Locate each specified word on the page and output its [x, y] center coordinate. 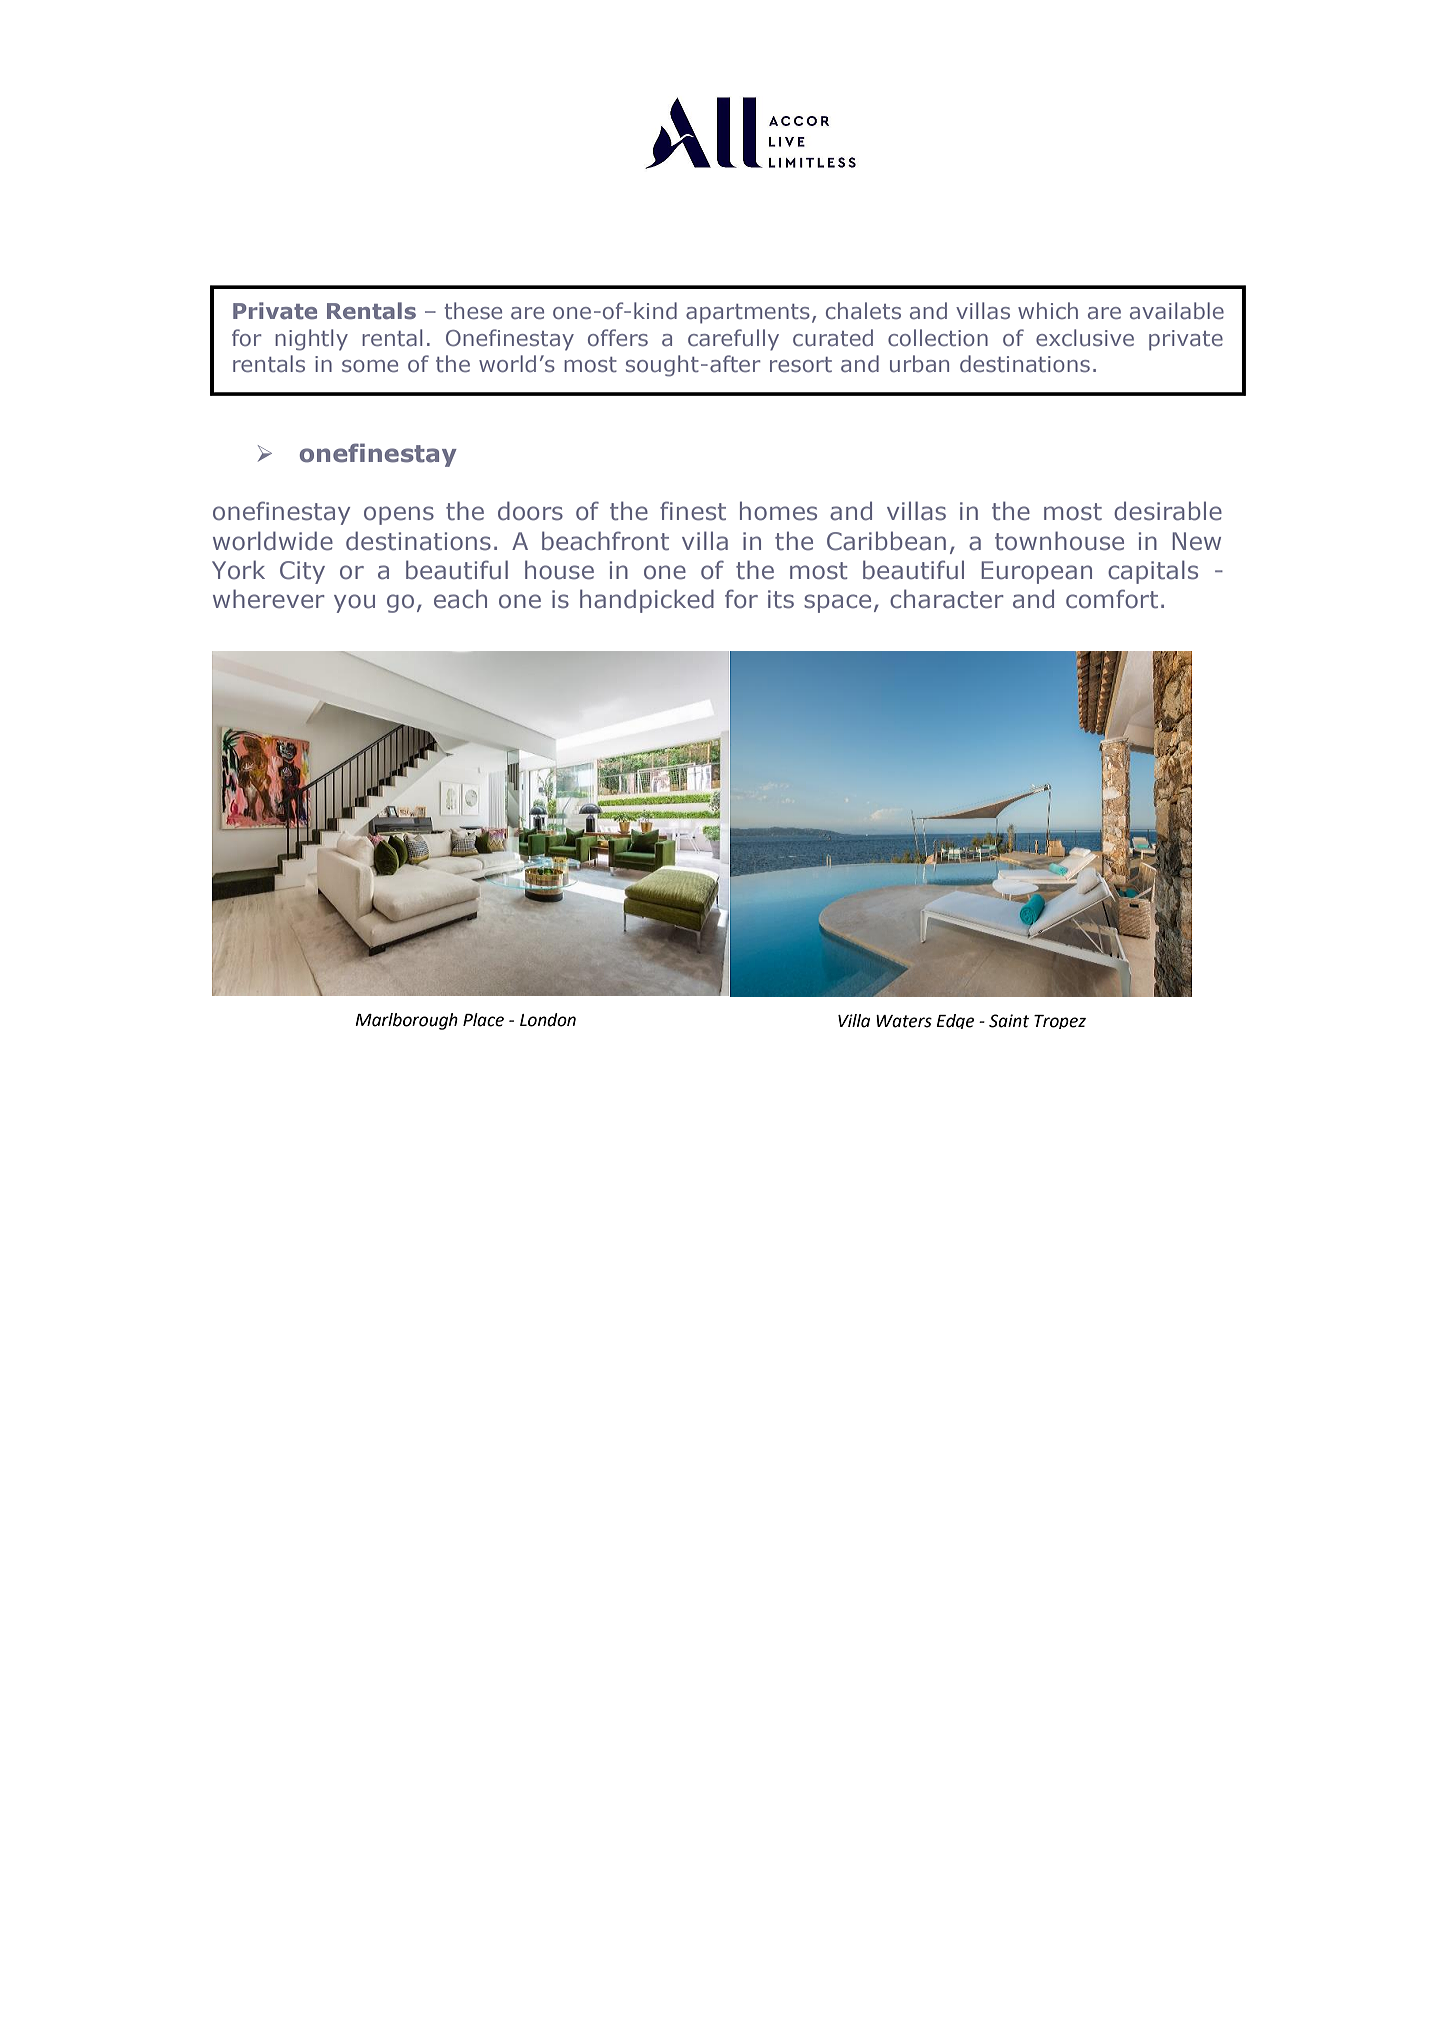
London [548, 1020]
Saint [1009, 1021]
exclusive [1085, 337]
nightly [311, 340]
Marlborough [406, 1021]
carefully [733, 340]
